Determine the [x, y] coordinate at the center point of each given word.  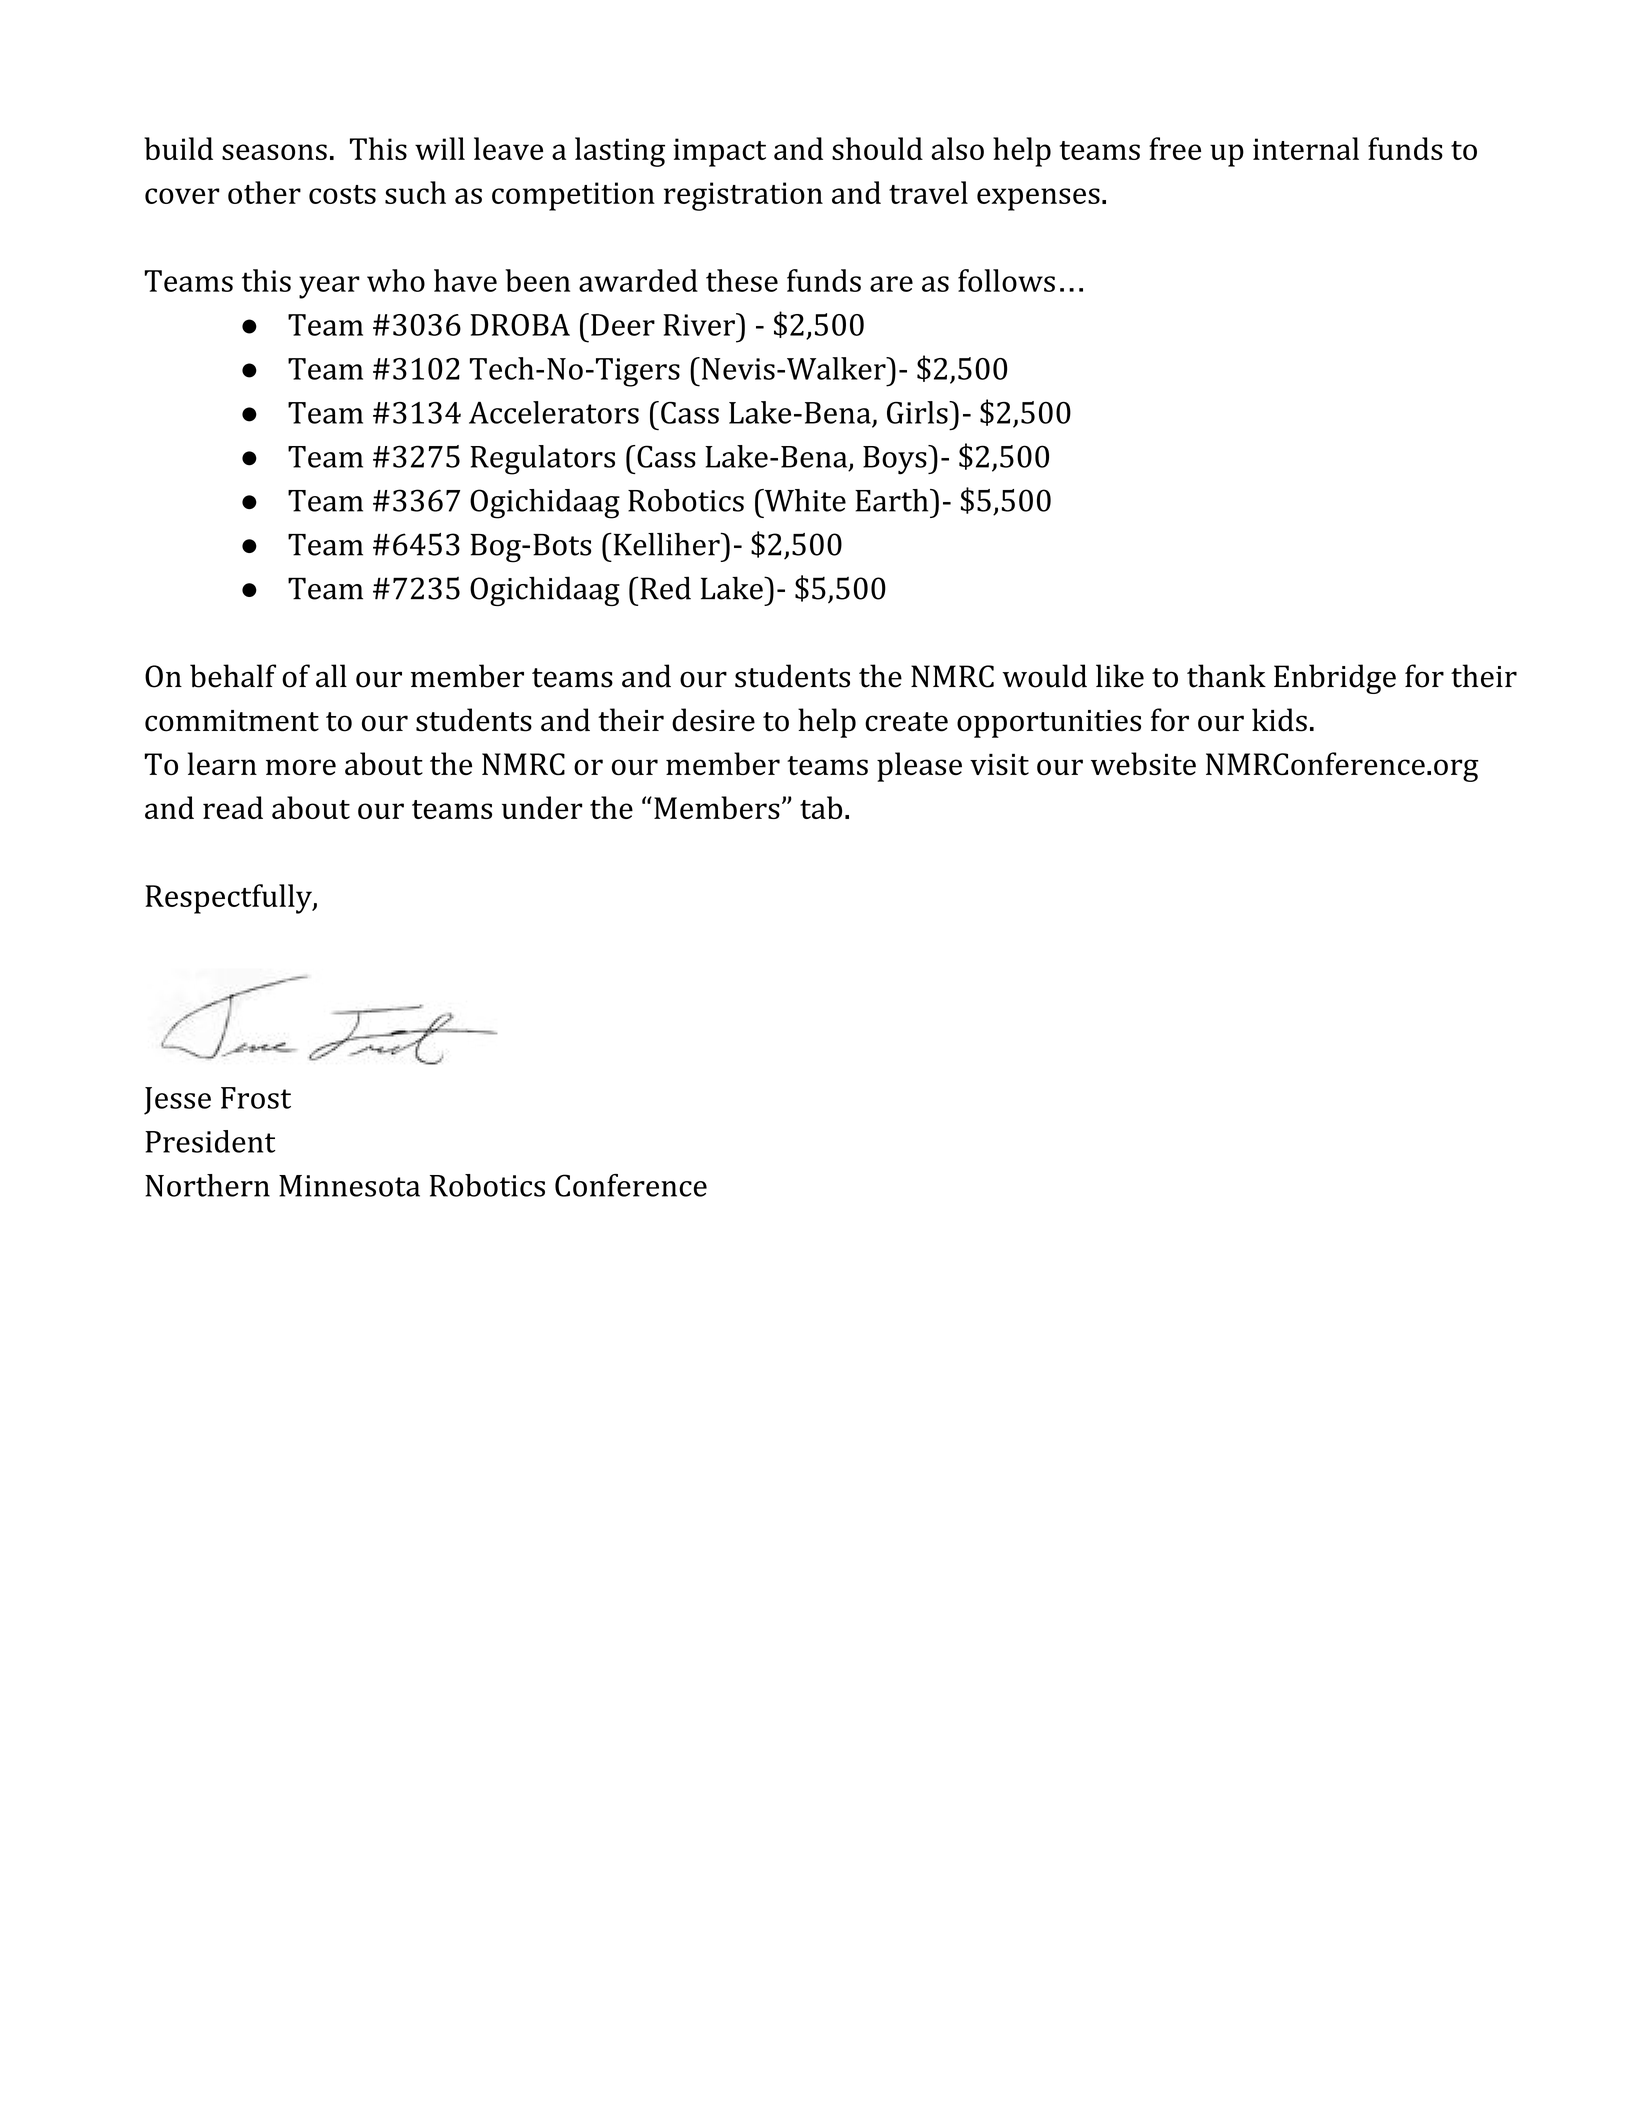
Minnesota [349, 1186]
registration [743, 196]
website [1143, 764]
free [1175, 148]
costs [342, 194]
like [1120, 676]
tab [821, 807]
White [804, 500]
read [233, 807]
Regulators [542, 460]
